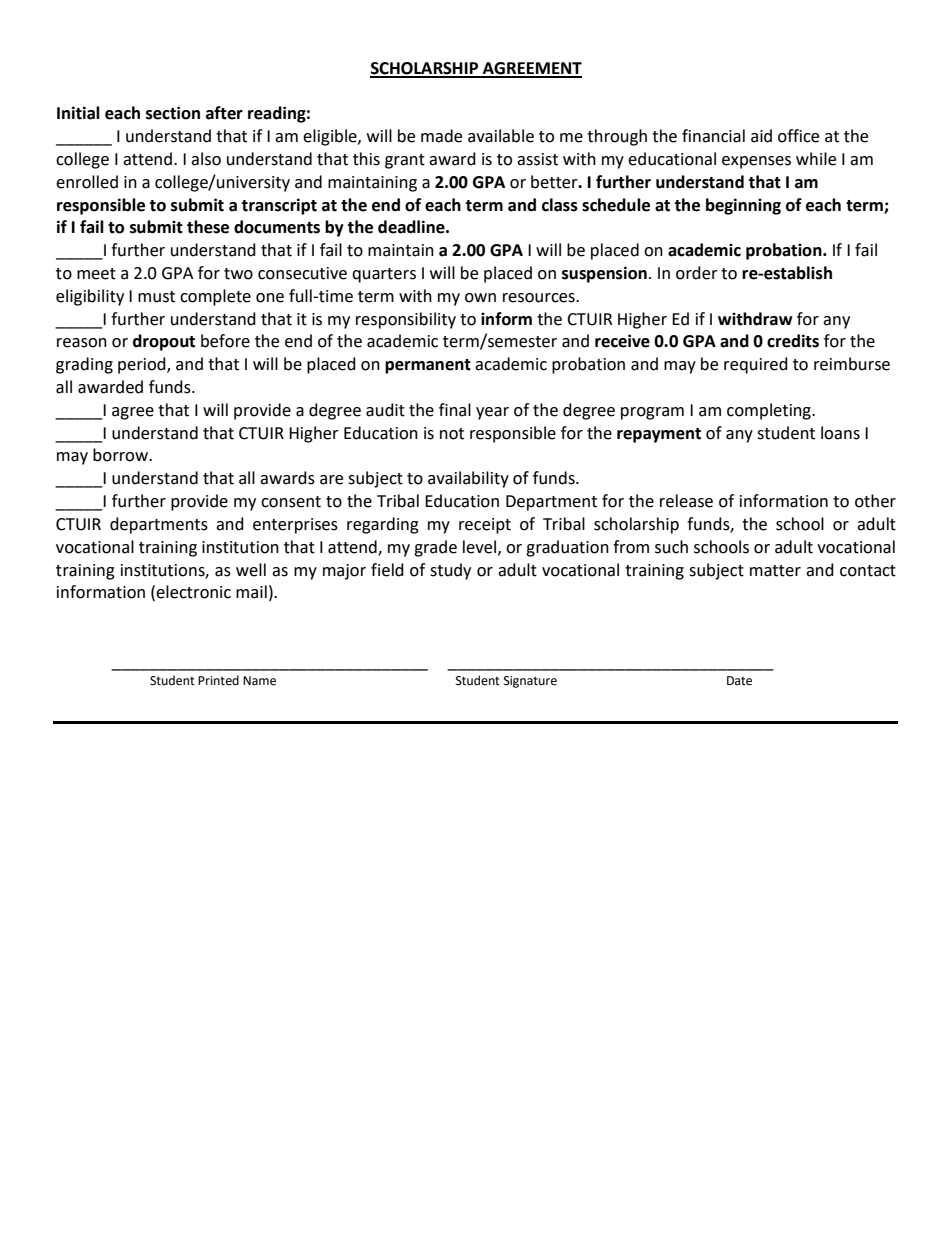  Describe the element at coordinates (793, 341) in the screenshot. I see `credits` at that location.
